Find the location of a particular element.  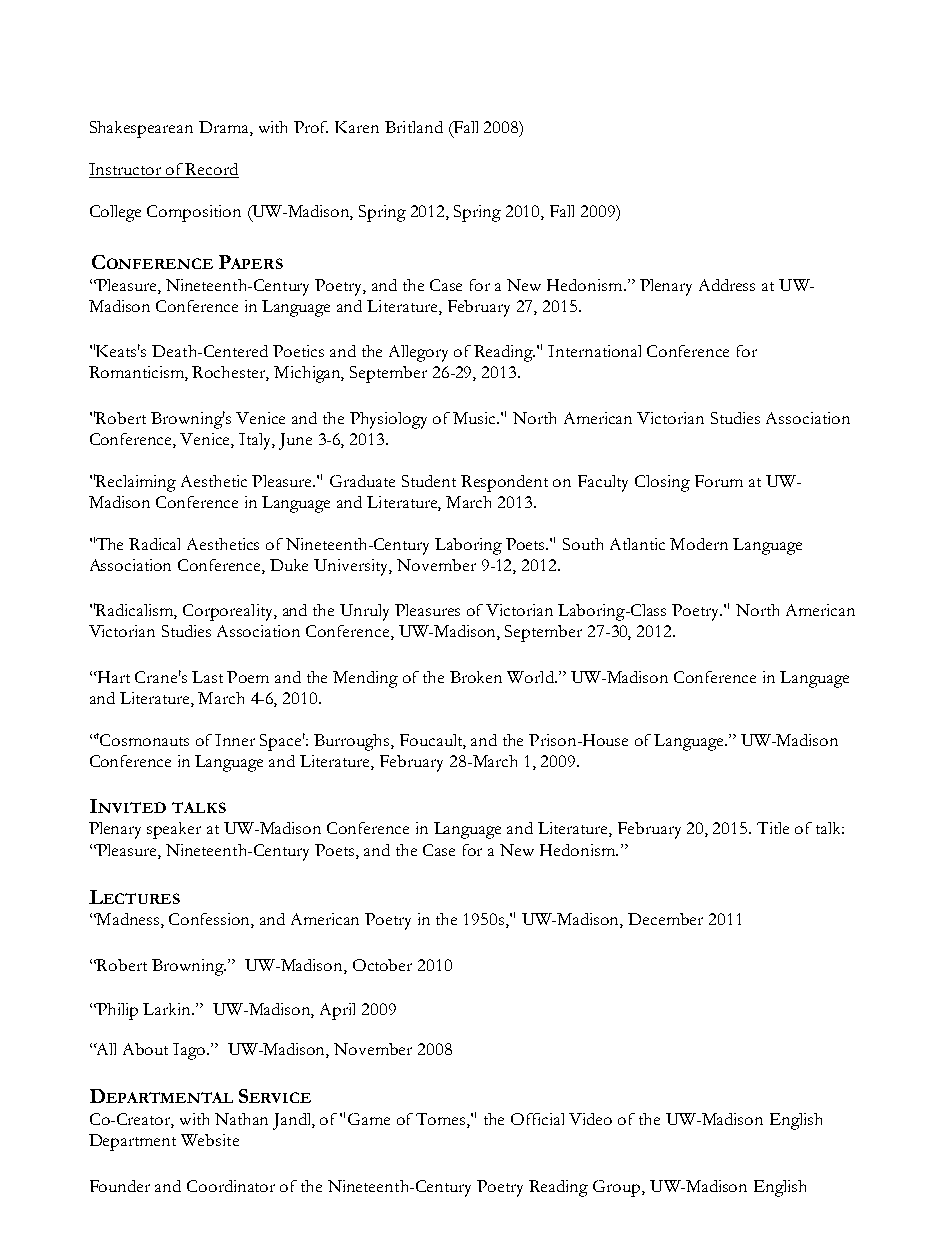

June is located at coordinates (295, 441).
